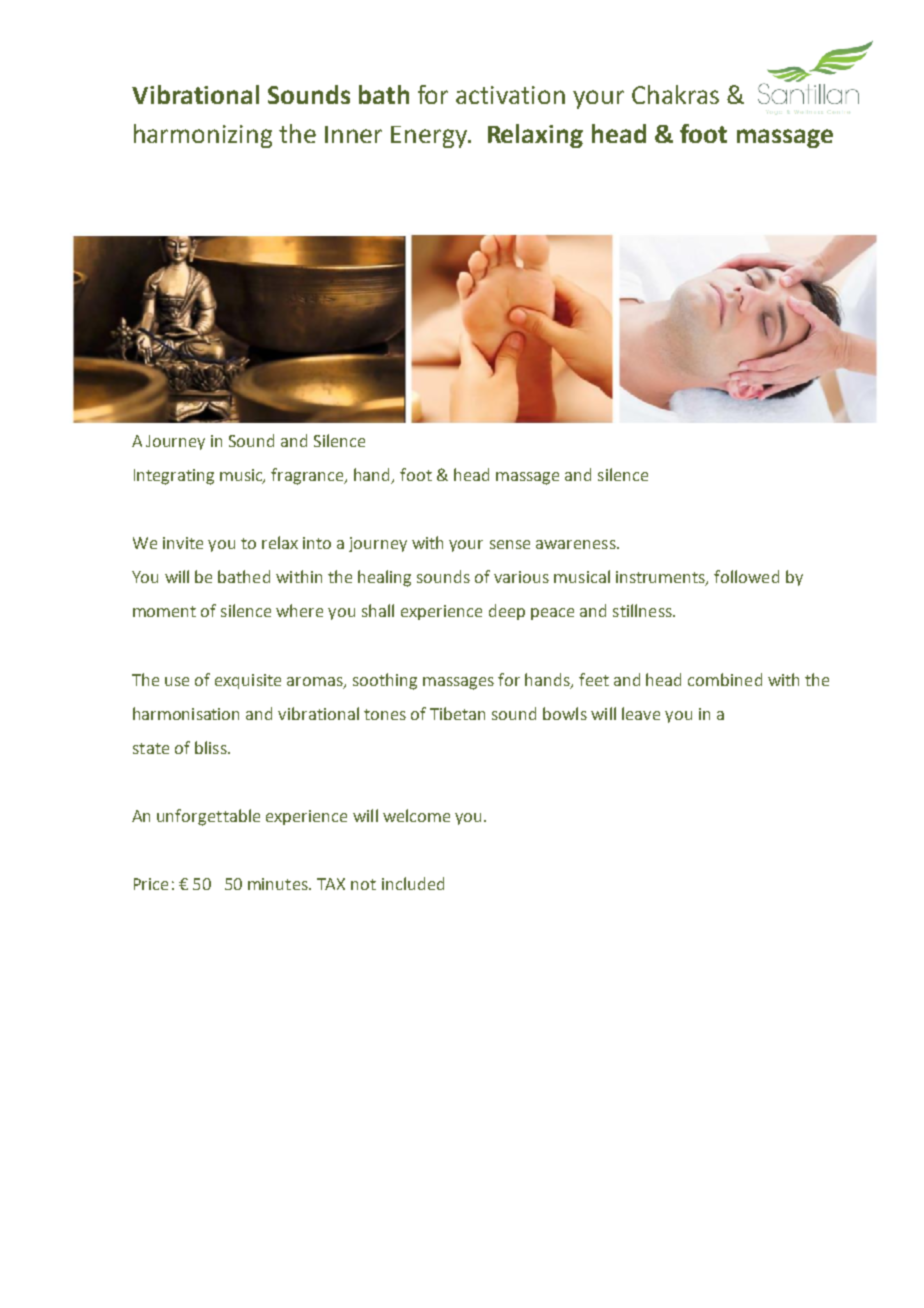  Describe the element at coordinates (430, 137) in the document. I see `Energy` at that location.
